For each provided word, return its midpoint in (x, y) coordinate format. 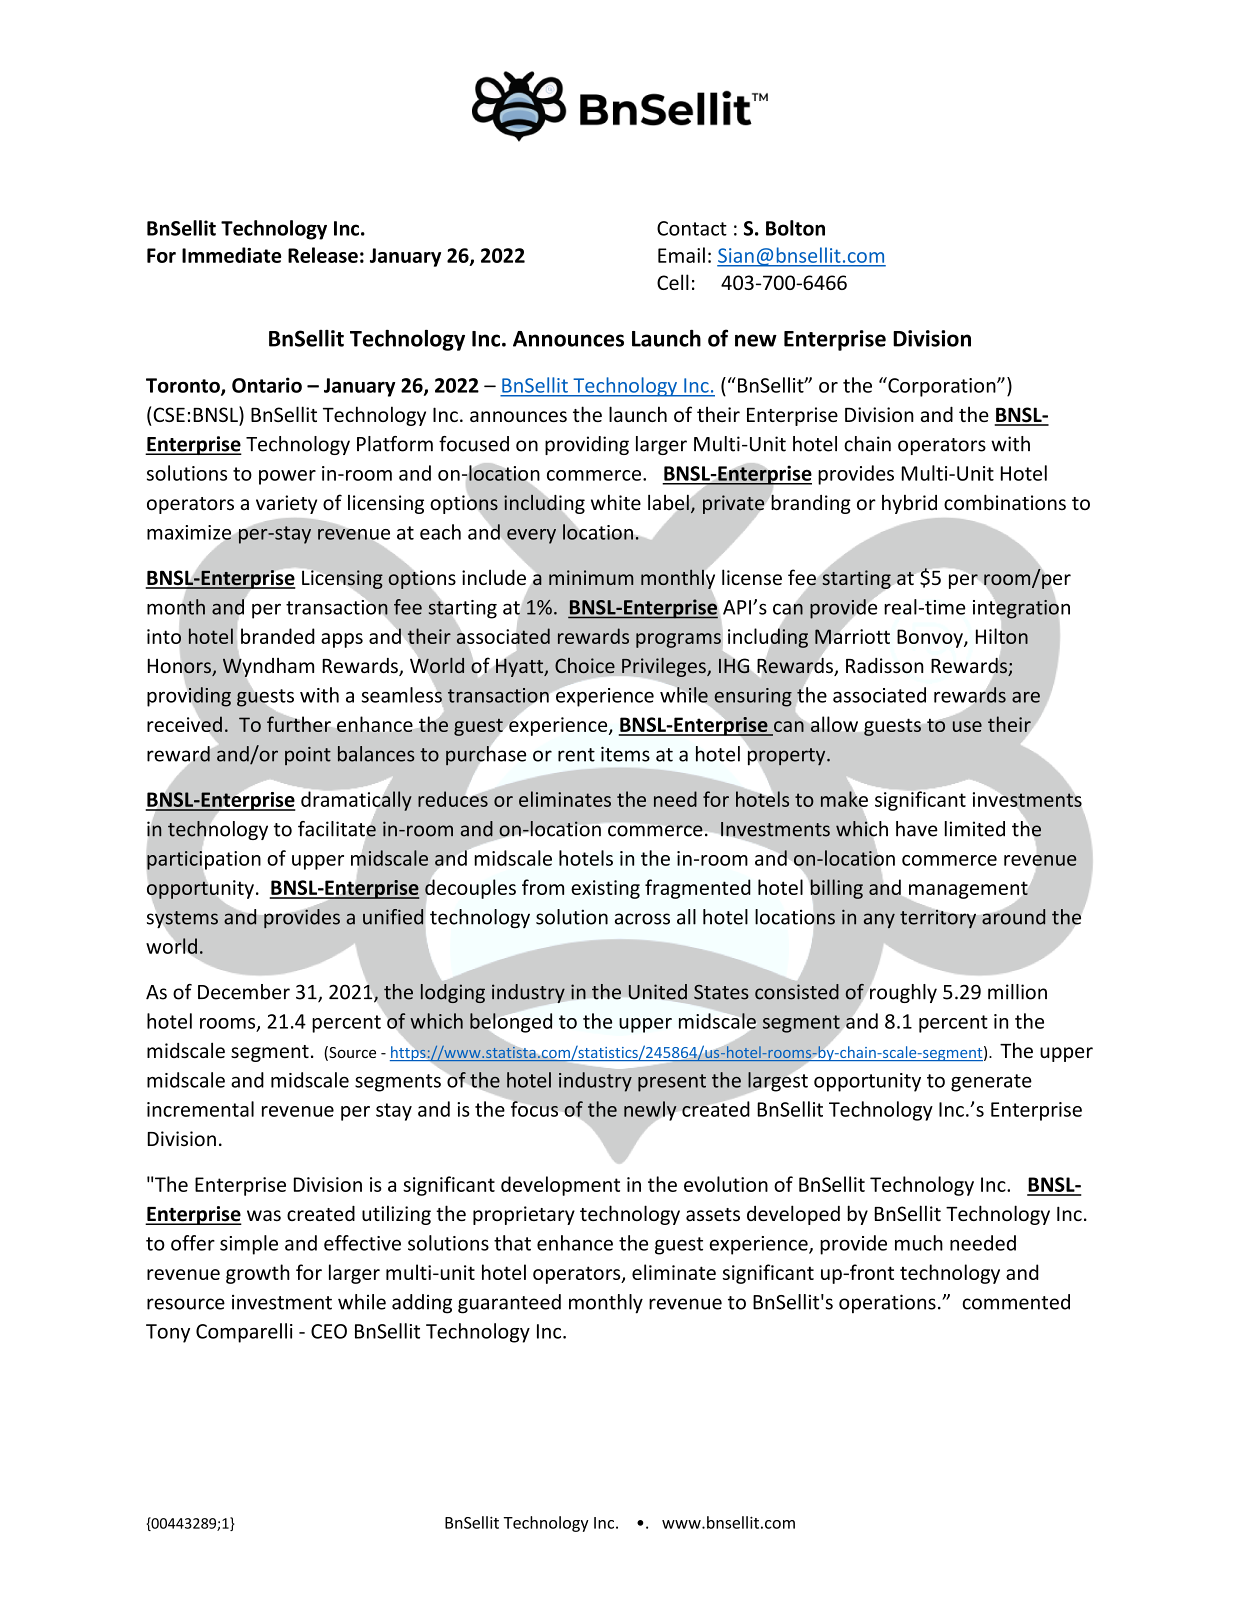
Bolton (795, 228)
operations (887, 1303)
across (642, 919)
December (244, 992)
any (879, 920)
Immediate (231, 255)
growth (258, 1274)
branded (278, 636)
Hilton (1002, 636)
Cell (673, 282)
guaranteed (509, 1304)
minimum (591, 577)
